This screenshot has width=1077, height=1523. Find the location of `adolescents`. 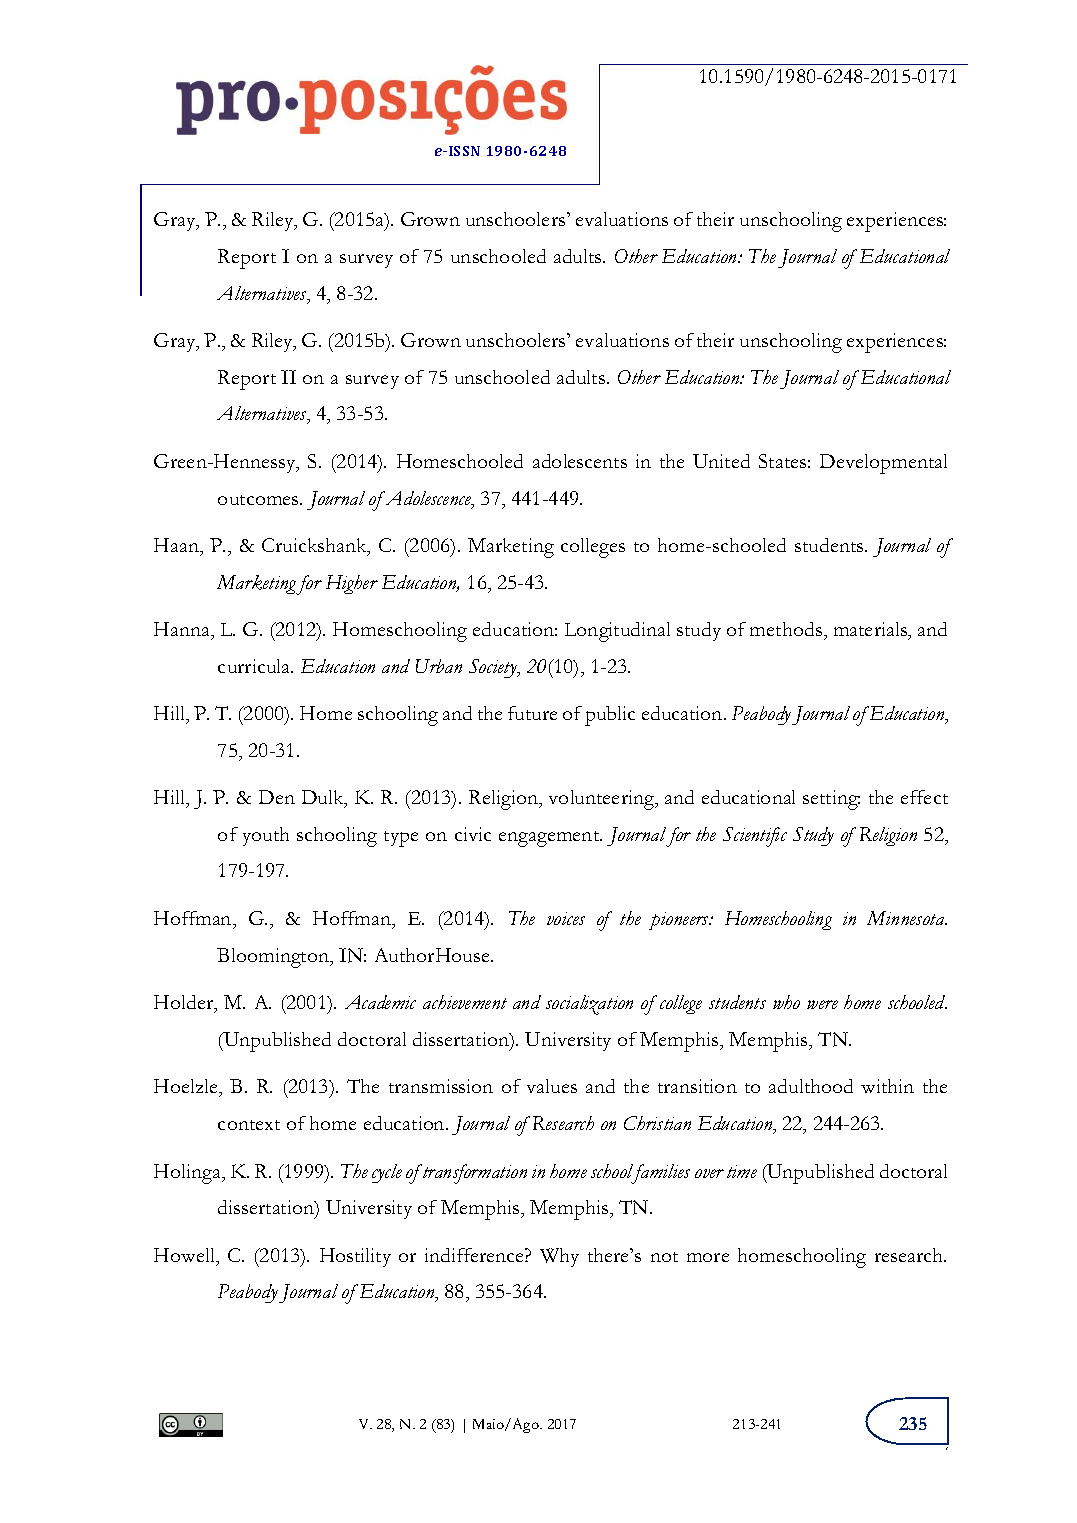

adolescents is located at coordinates (580, 461).
